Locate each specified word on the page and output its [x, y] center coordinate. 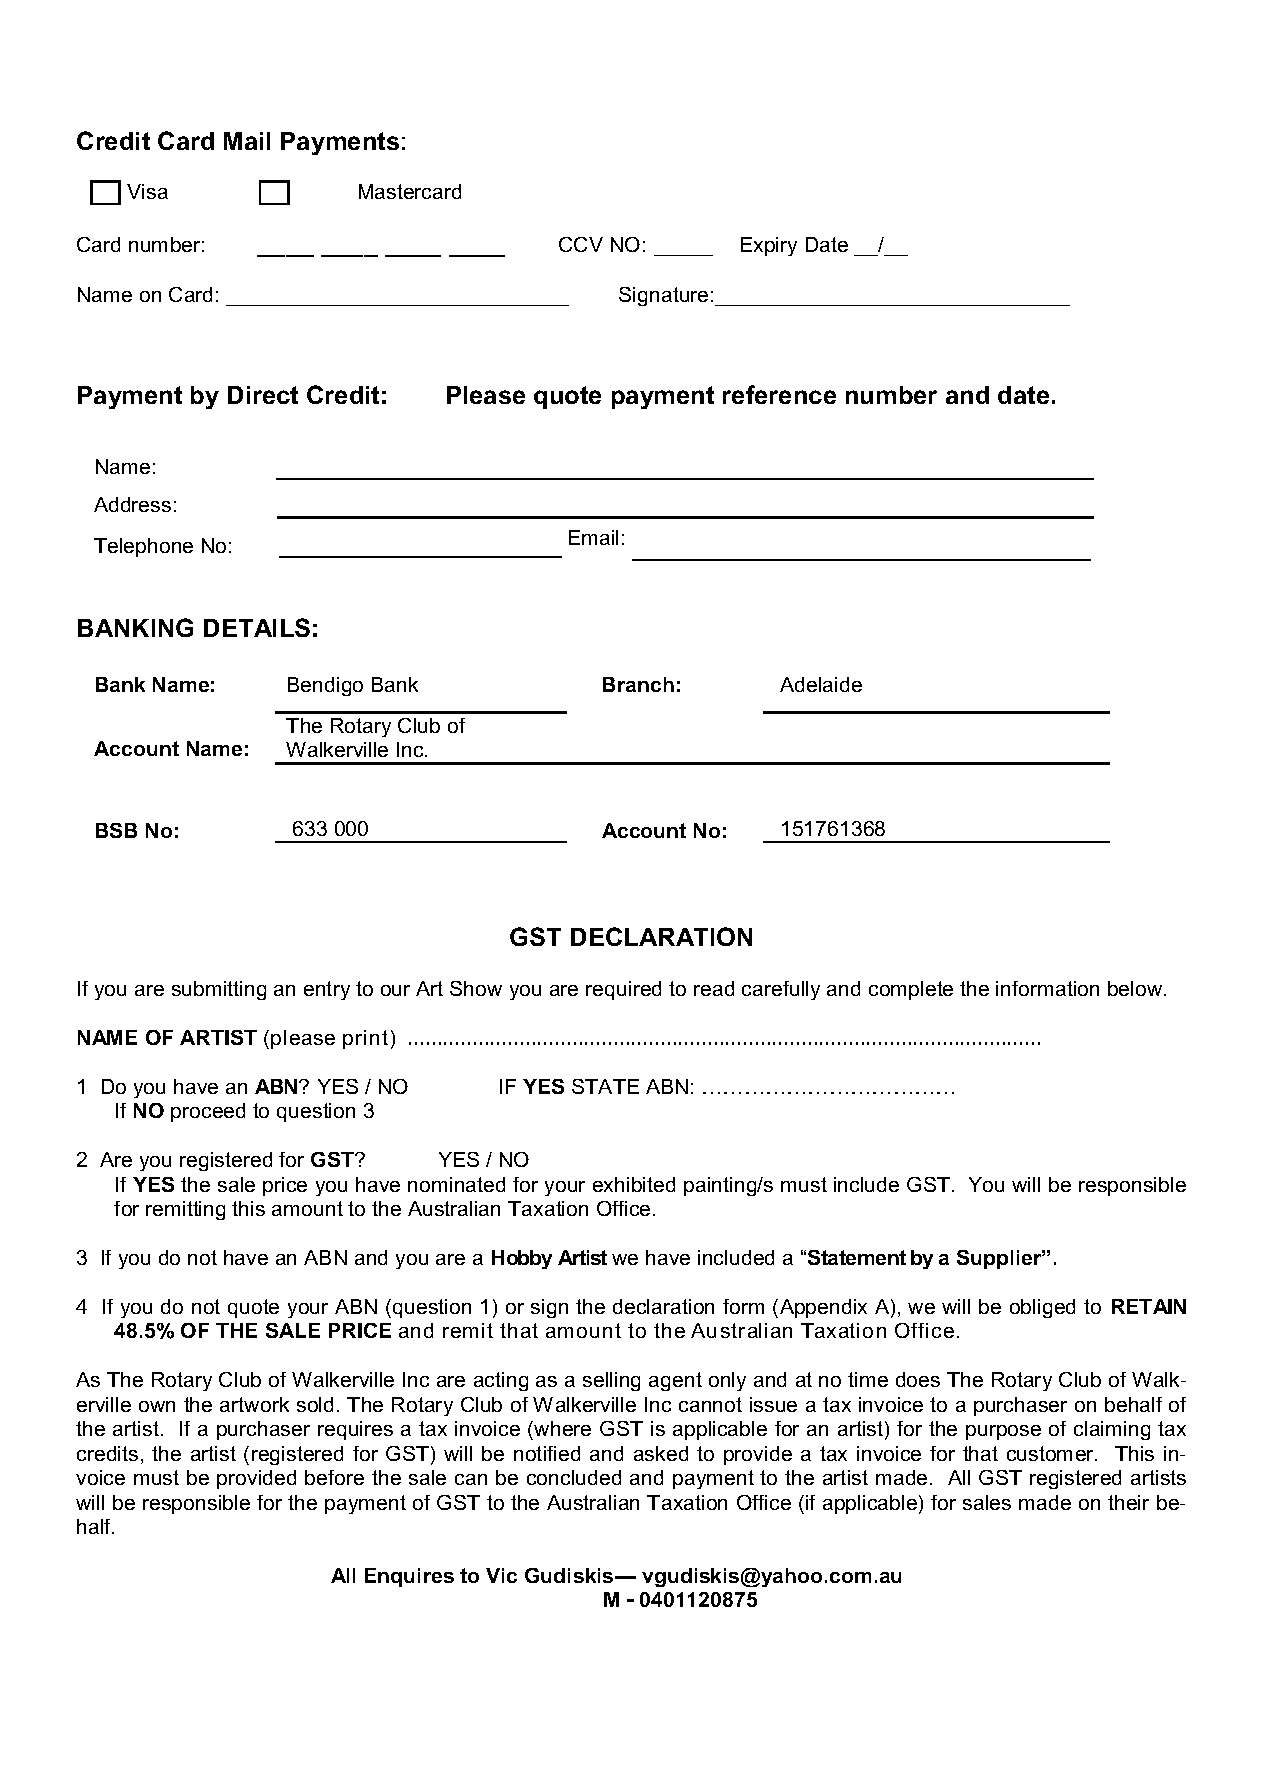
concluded [574, 1477]
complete [911, 990]
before [334, 1477]
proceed [208, 1112]
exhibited [634, 1184]
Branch [638, 684]
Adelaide [821, 684]
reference [779, 394]
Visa [147, 191]
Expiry [769, 246]
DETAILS [257, 627]
